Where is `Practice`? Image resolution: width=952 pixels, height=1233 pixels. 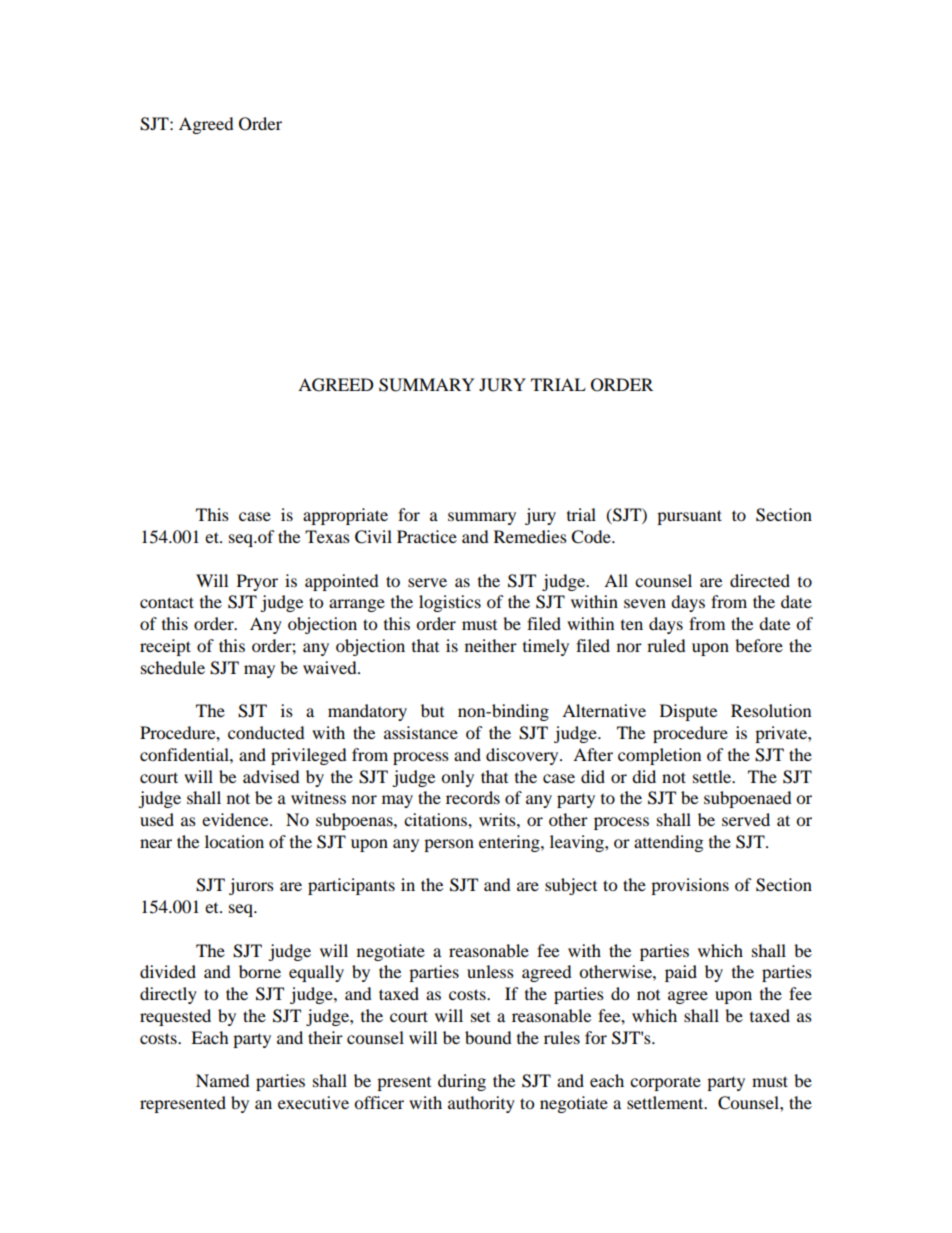 Practice is located at coordinates (427, 536).
